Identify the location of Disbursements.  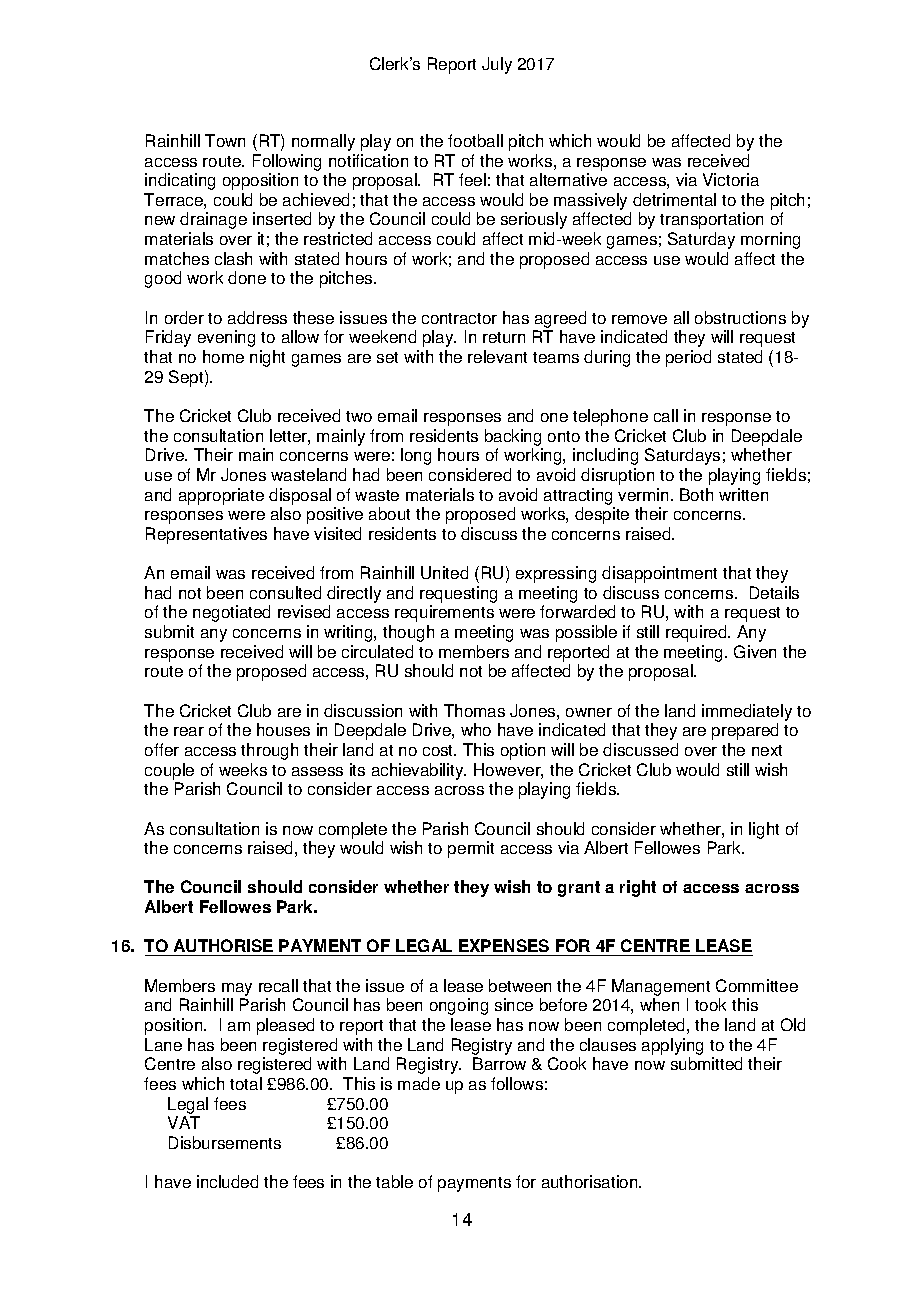
(225, 1142).
